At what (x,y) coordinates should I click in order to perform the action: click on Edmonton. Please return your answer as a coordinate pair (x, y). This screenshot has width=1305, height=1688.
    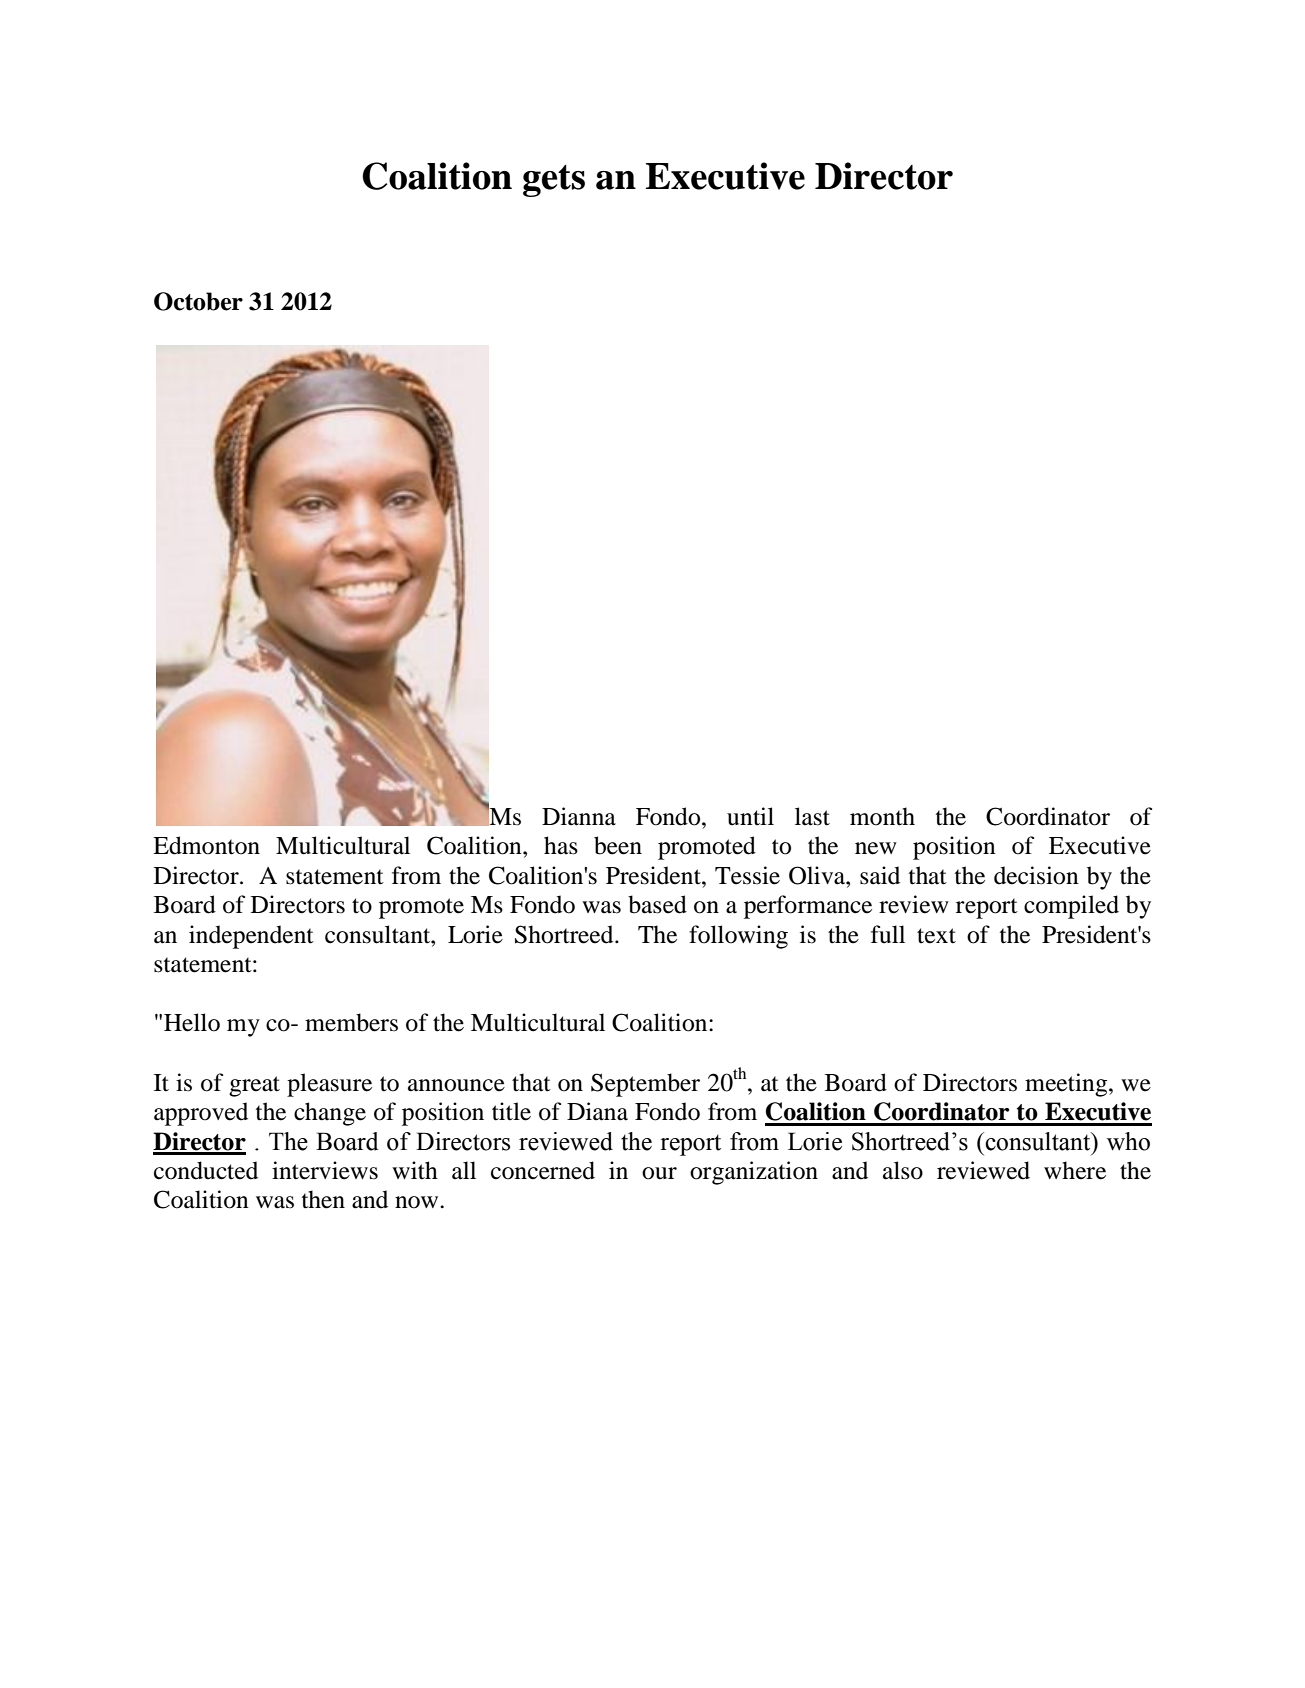
    Looking at the image, I should click on (206, 845).
